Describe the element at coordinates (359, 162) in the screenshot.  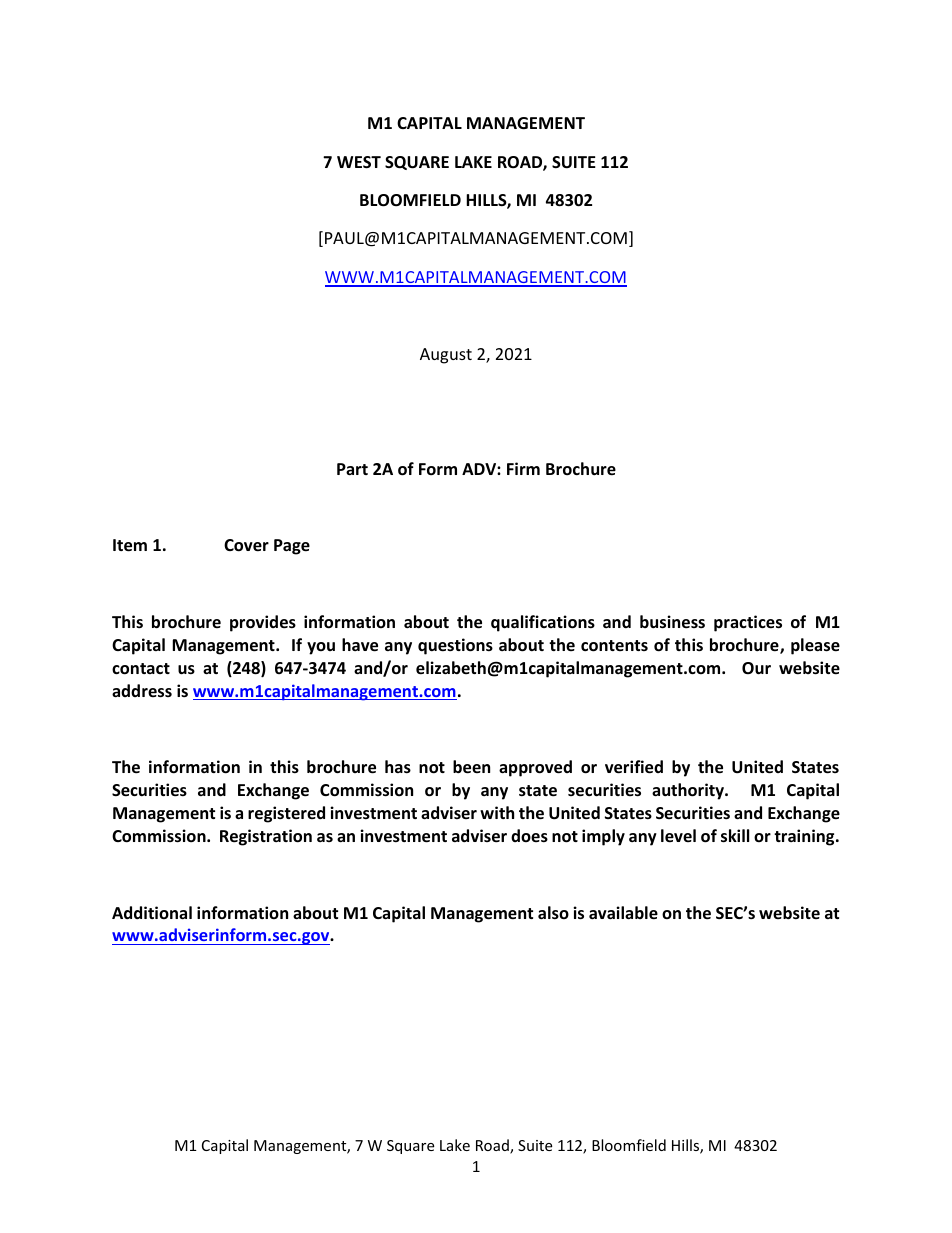
I see `WEST` at that location.
